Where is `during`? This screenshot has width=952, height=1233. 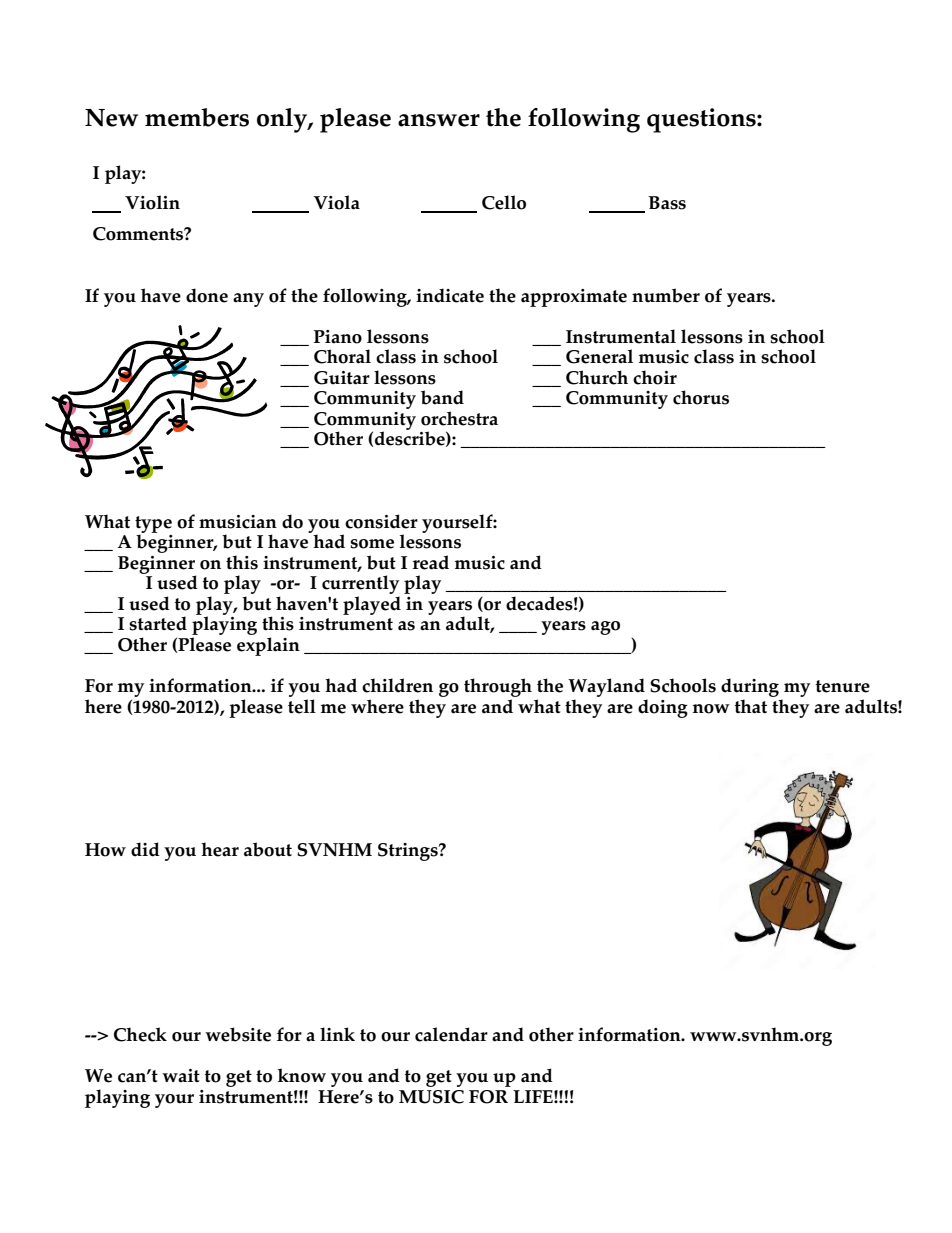
during is located at coordinates (750, 687).
